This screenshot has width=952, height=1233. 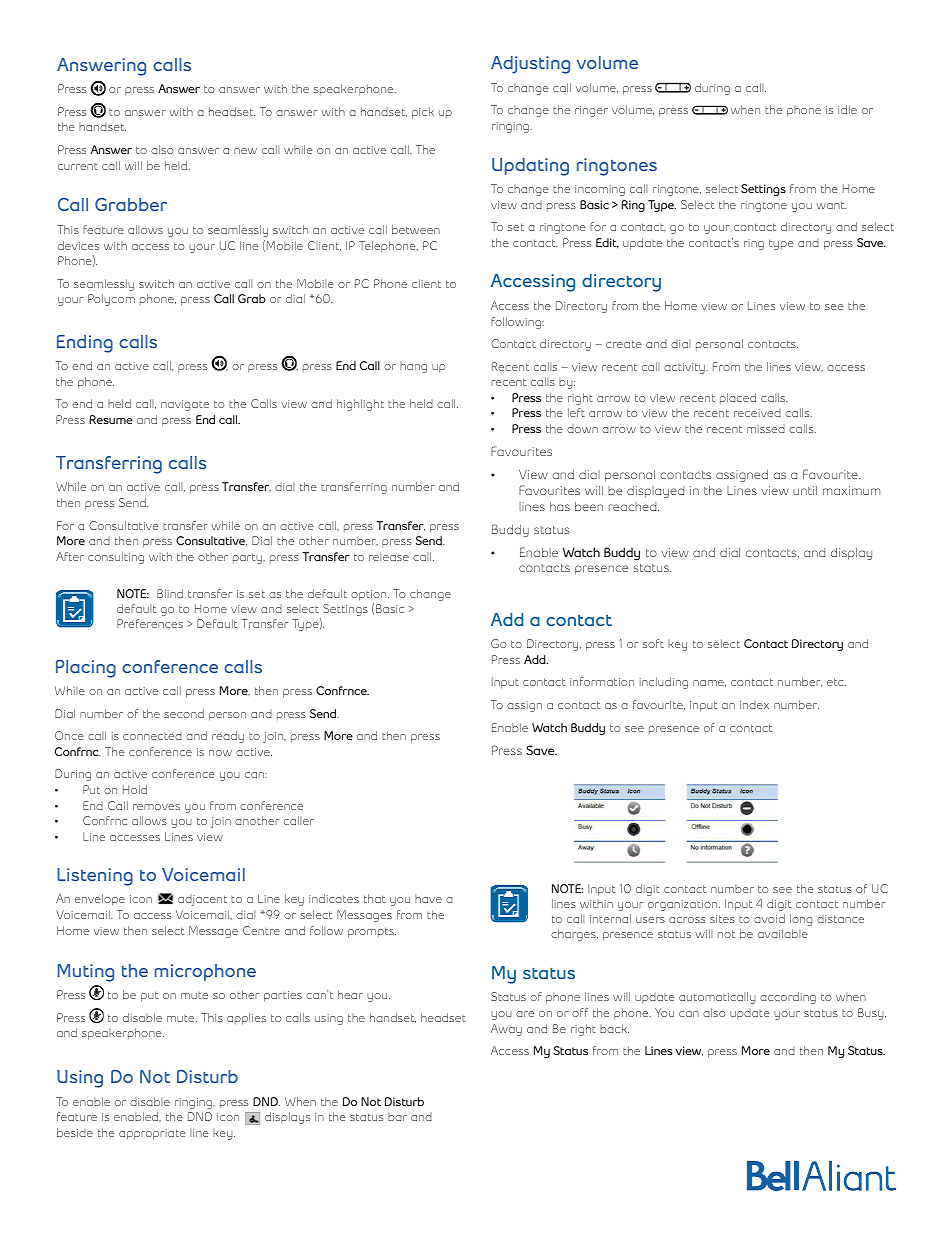 What do you see at coordinates (684, 368) in the screenshot?
I see `activity` at bounding box center [684, 368].
